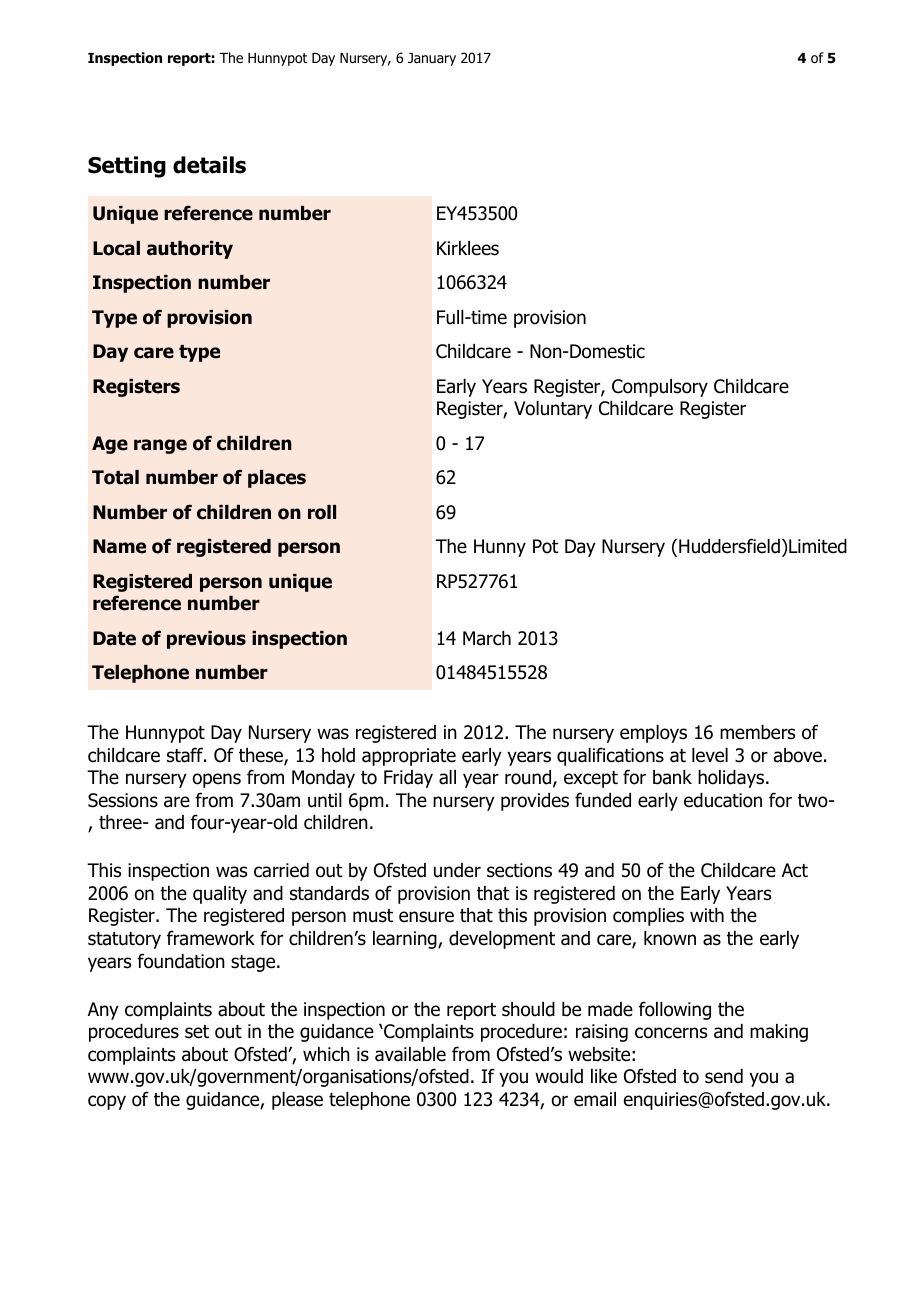 The height and width of the document is (1308, 924). What do you see at coordinates (410, 1054) in the document?
I see `available` at bounding box center [410, 1054].
